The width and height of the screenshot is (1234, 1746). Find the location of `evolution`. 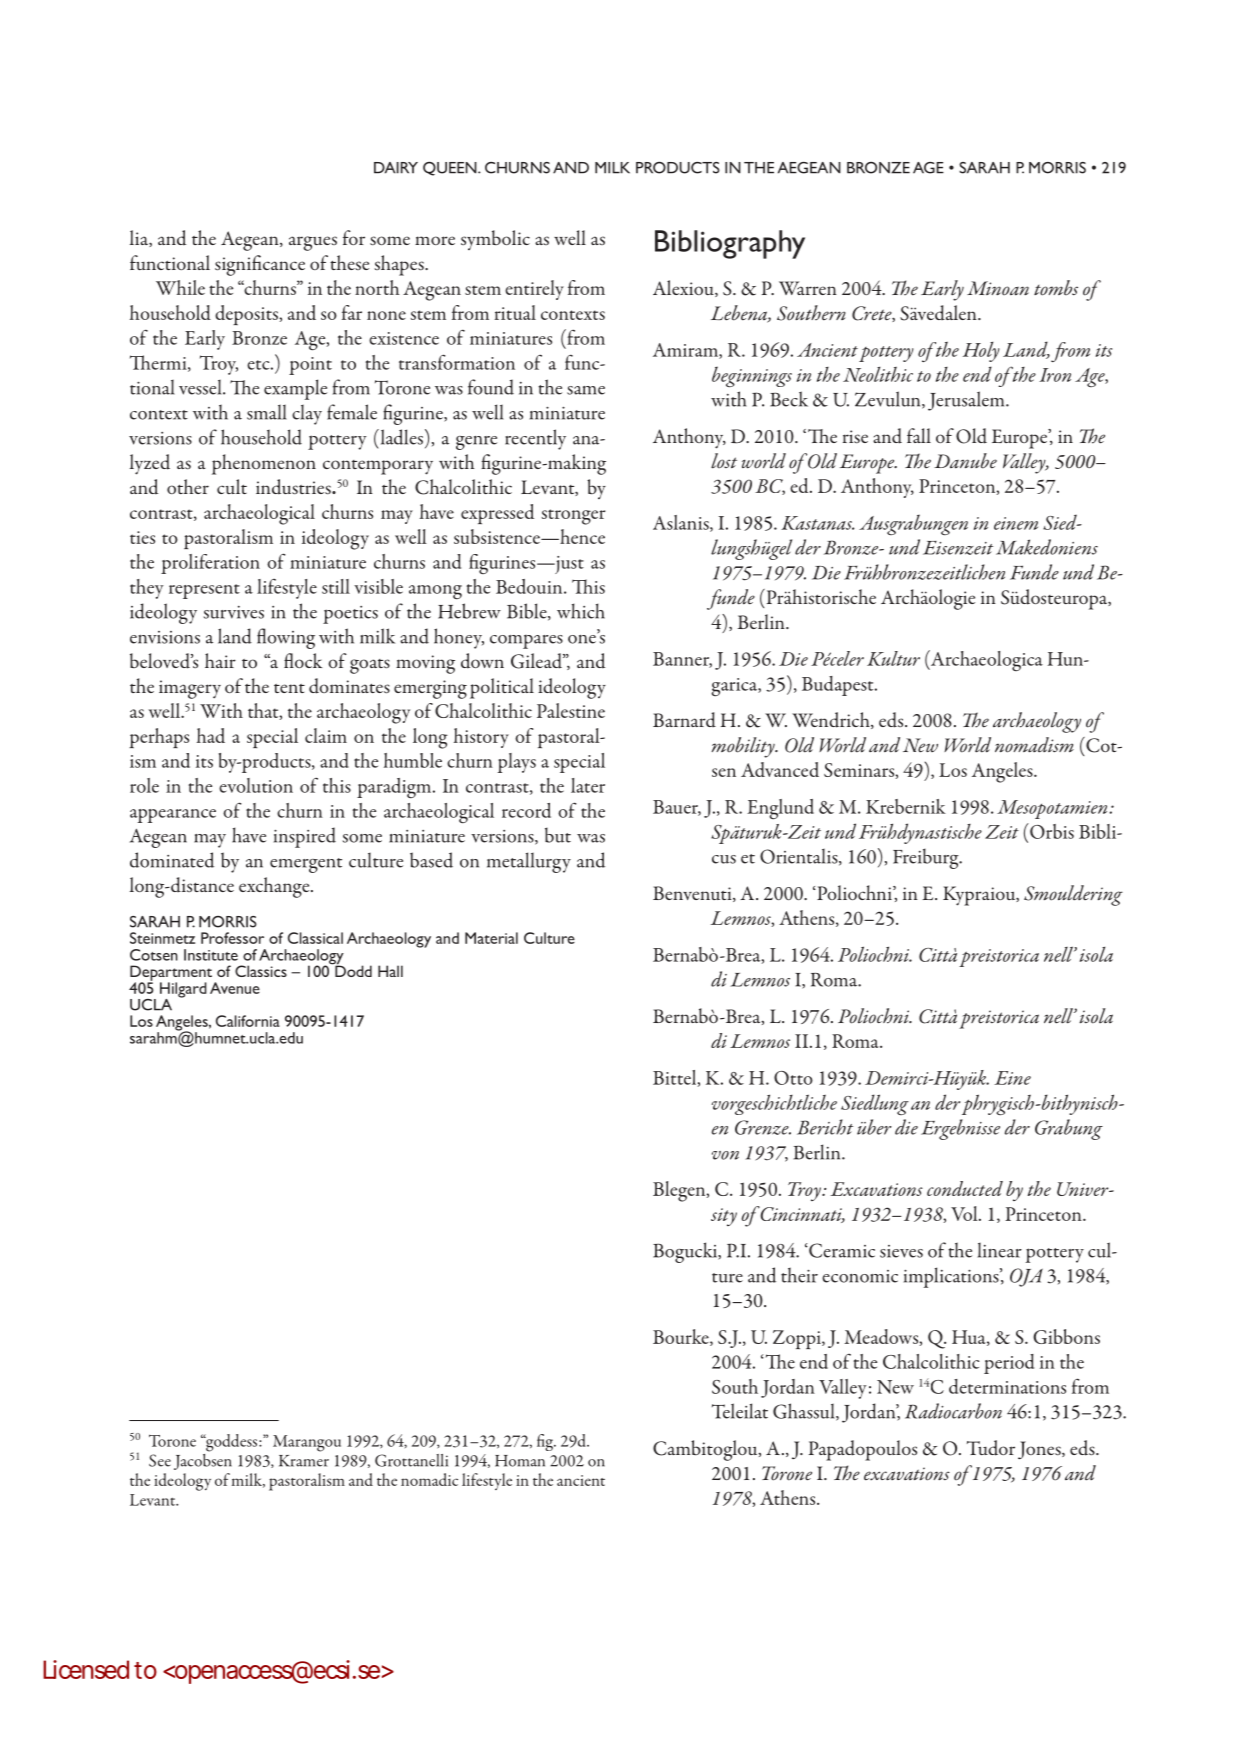

evolution is located at coordinates (256, 785).
